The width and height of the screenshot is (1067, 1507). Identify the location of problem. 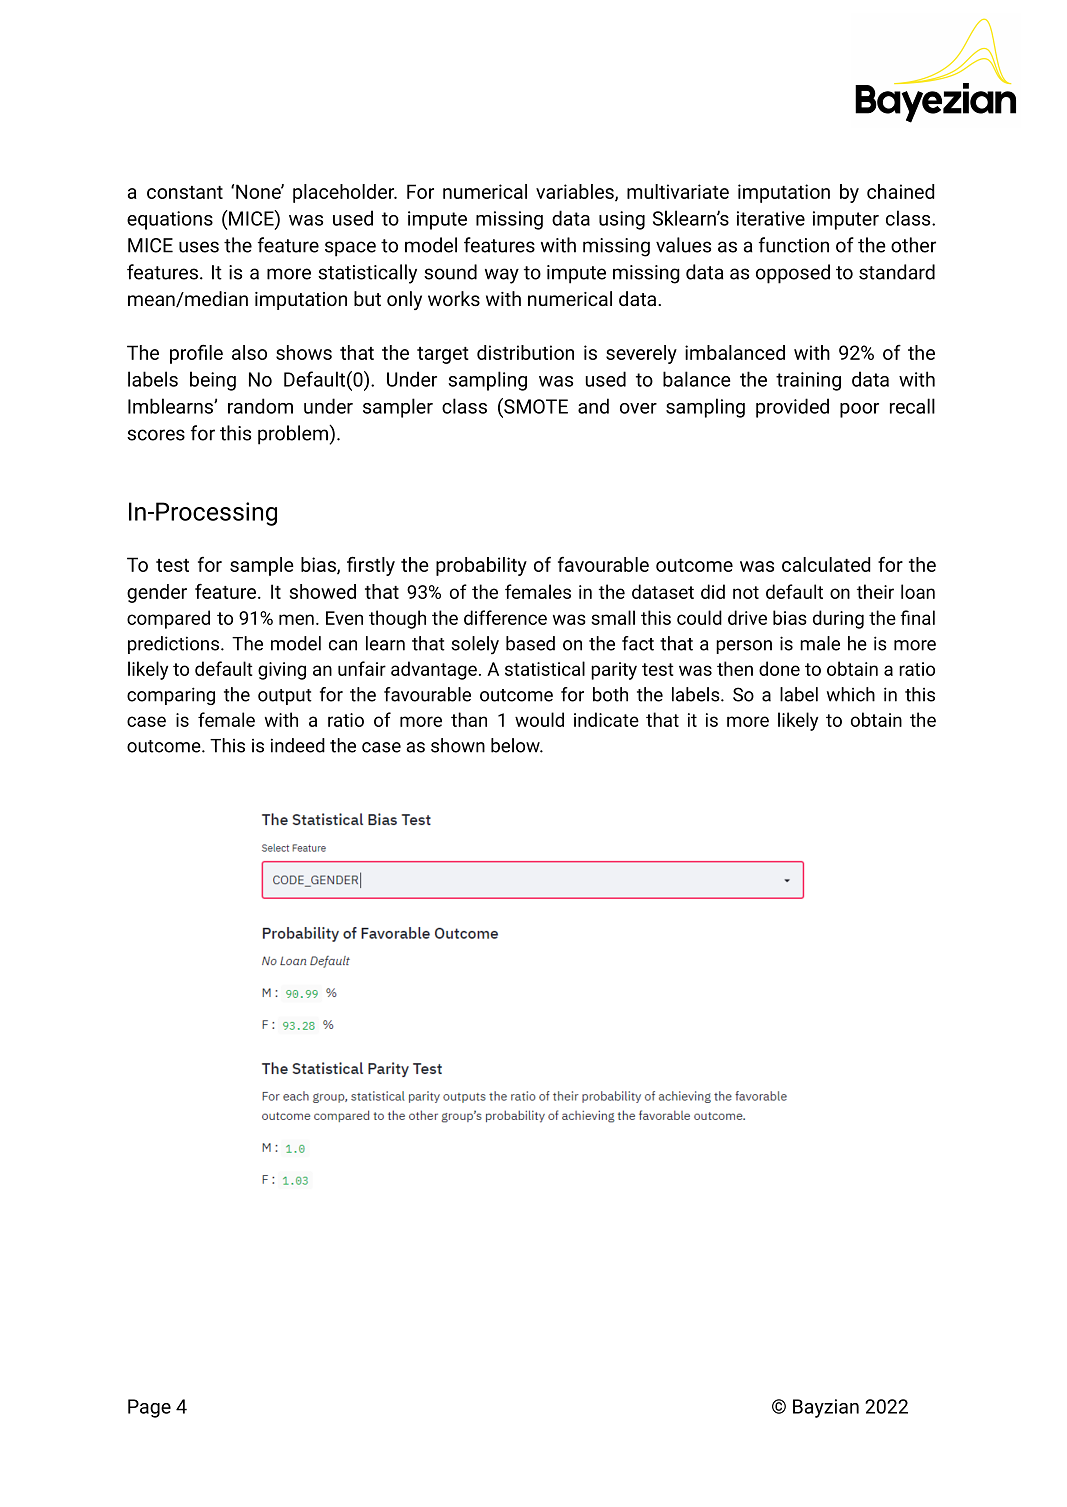
(294, 435).
